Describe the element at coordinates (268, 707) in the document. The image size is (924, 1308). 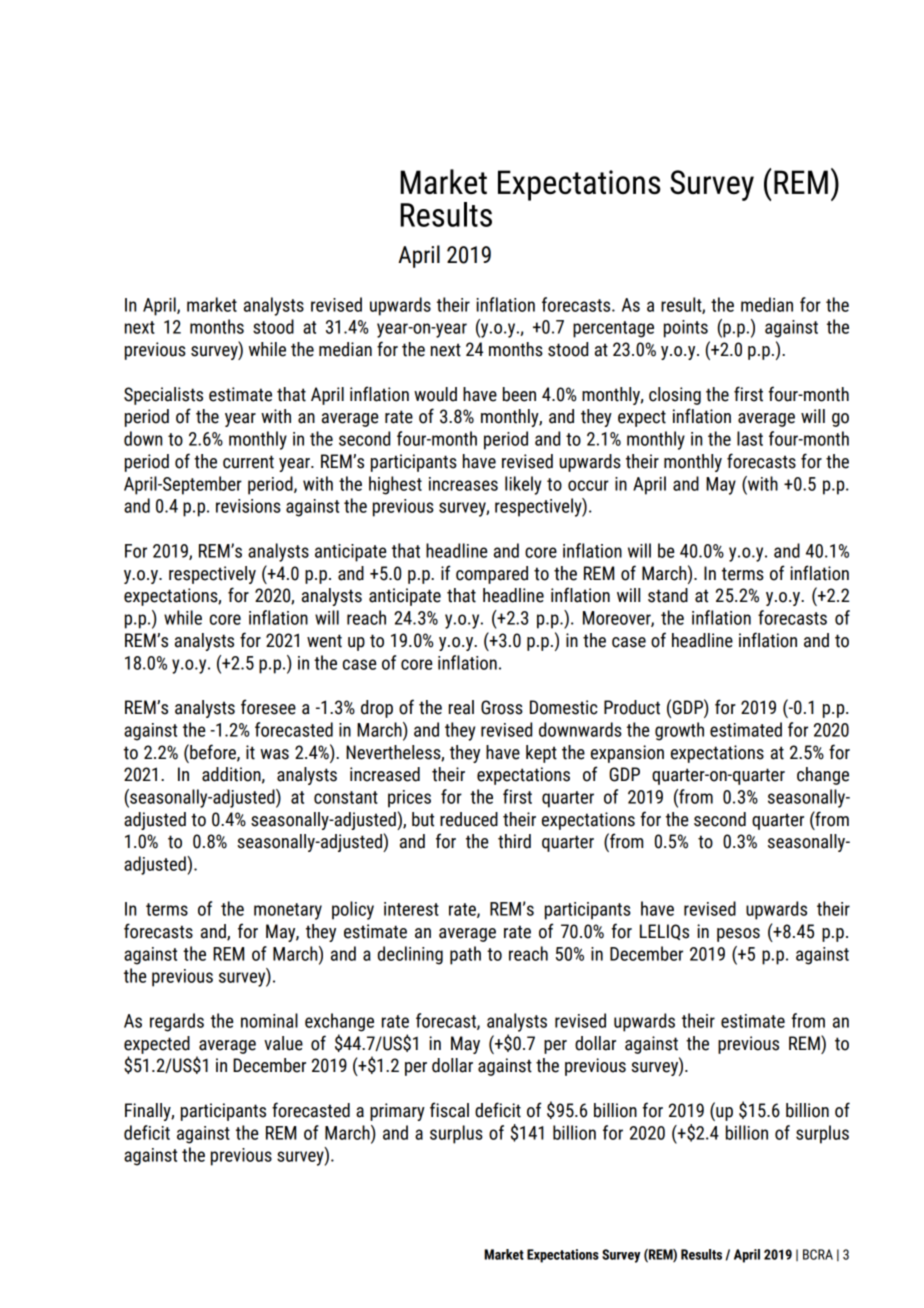
I see `foresee` at that location.
